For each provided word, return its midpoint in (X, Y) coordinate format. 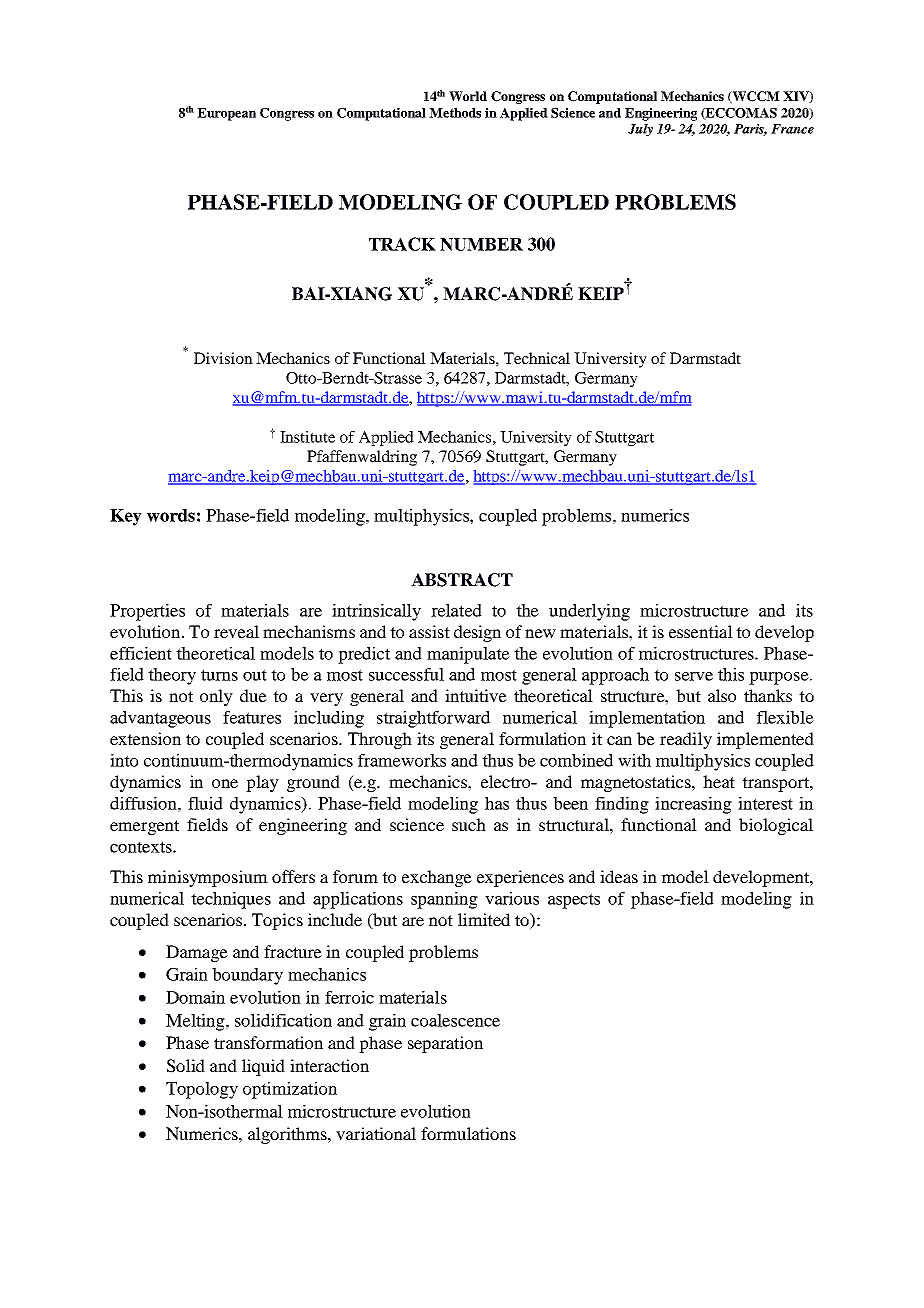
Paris (750, 130)
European (226, 114)
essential (701, 631)
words (171, 515)
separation (445, 1044)
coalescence (455, 1020)
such (469, 824)
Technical (537, 358)
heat (719, 781)
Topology (202, 1090)
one (225, 783)
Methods (455, 113)
